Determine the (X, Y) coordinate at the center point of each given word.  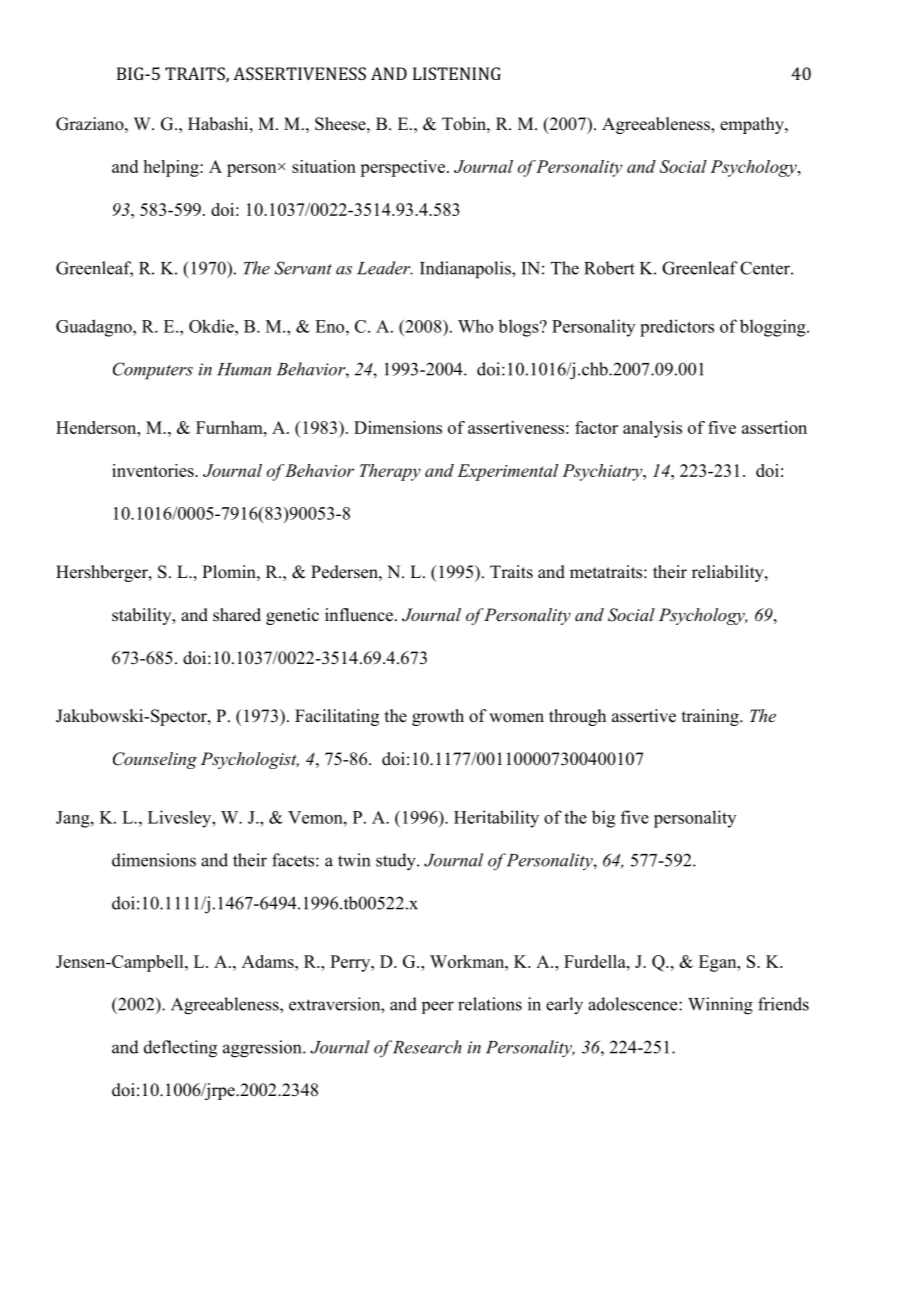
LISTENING (457, 73)
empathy (753, 125)
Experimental (507, 472)
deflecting (180, 1049)
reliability (729, 573)
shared (237, 615)
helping (172, 168)
